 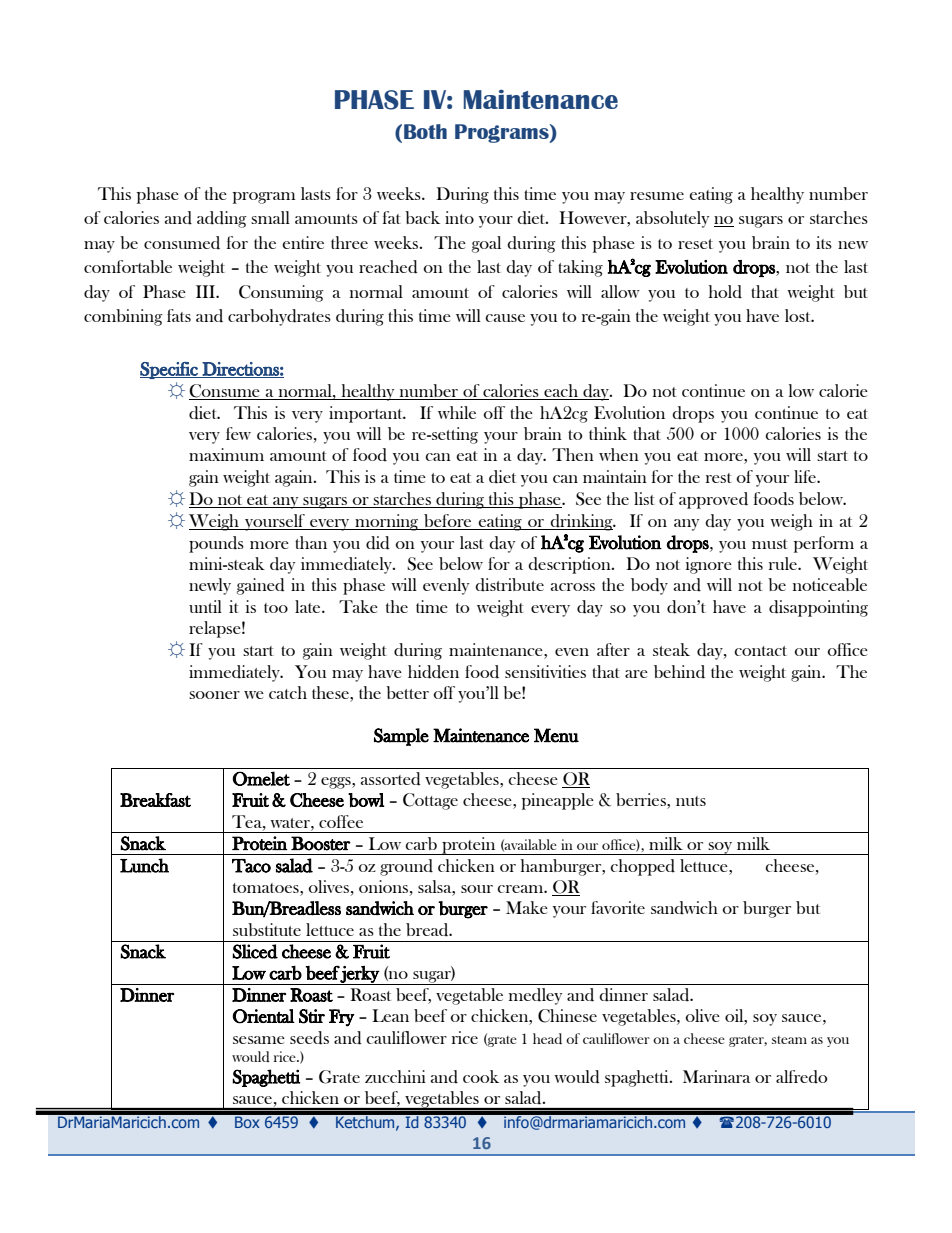 What do you see at coordinates (509, 585) in the screenshot?
I see `distribute` at bounding box center [509, 585].
